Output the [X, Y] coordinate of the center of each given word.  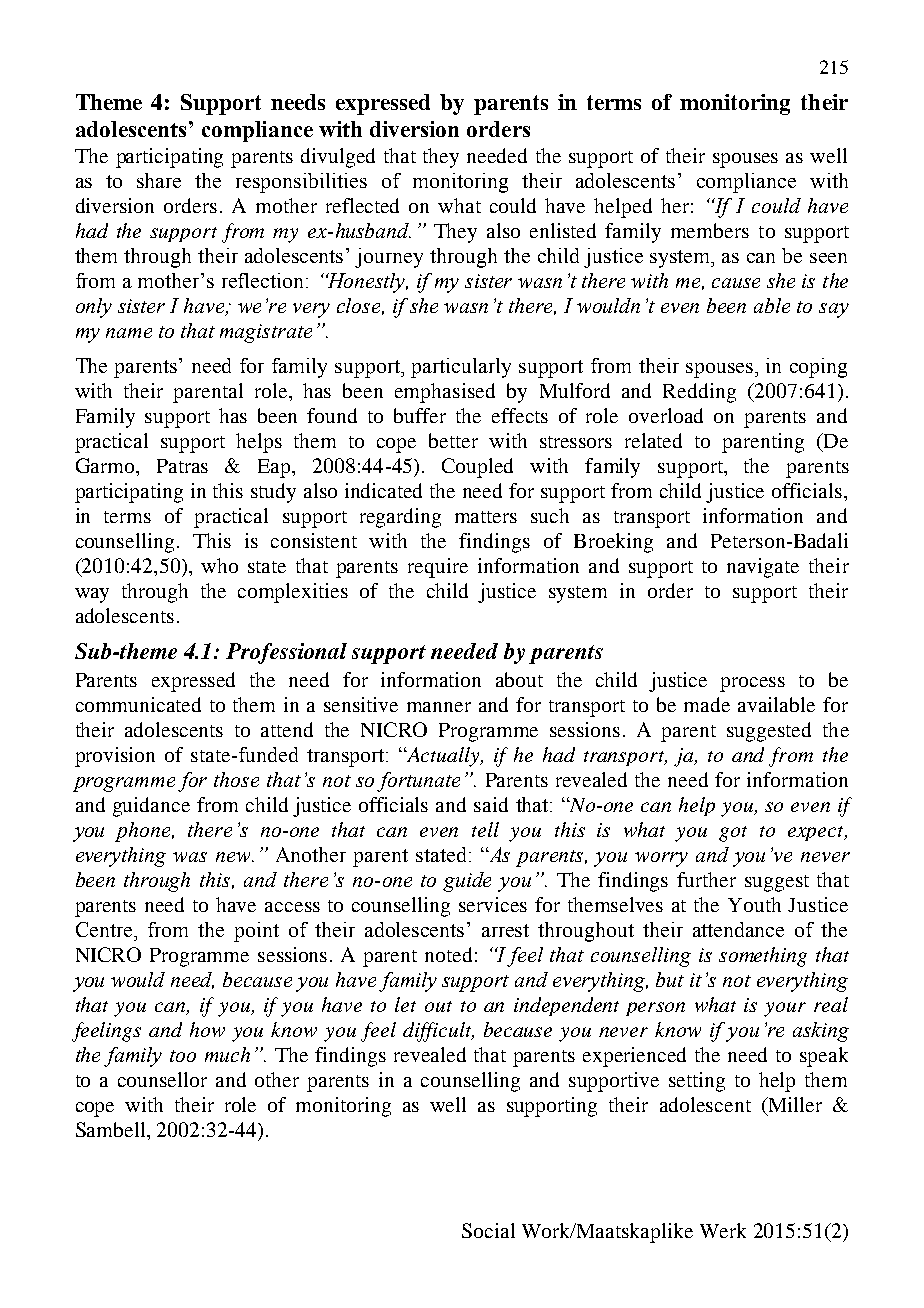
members [710, 230]
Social [488, 1230]
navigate [763, 568]
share [159, 180]
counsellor [162, 1079]
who [219, 565]
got [733, 834]
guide [467, 882]
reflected [362, 205]
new [234, 857]
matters [486, 517]
